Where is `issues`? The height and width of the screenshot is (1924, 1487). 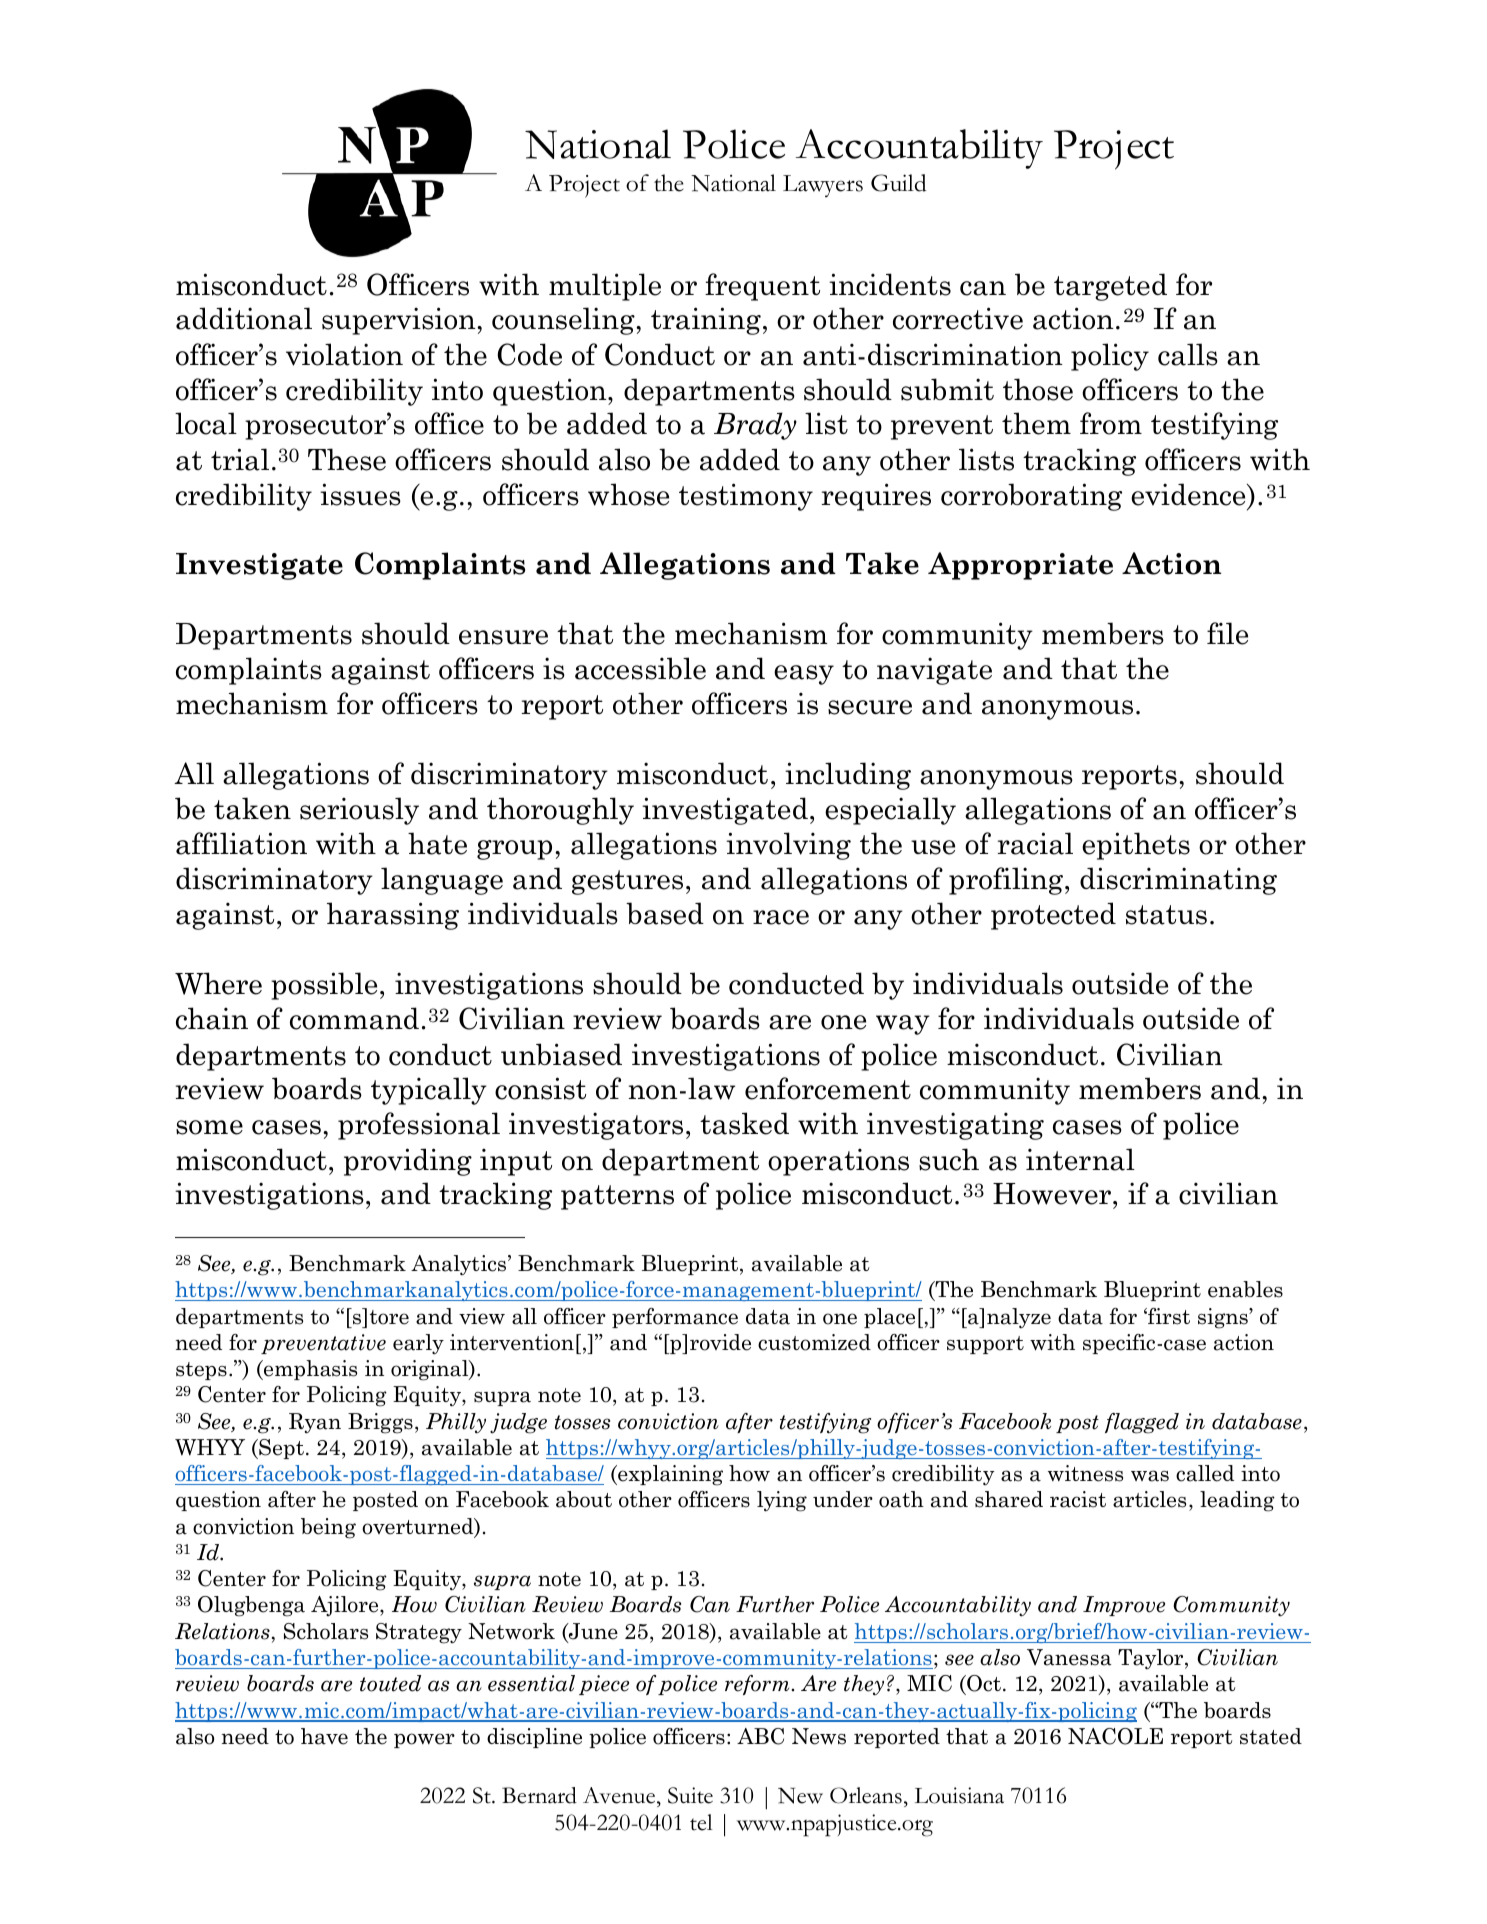
issues is located at coordinates (360, 494).
